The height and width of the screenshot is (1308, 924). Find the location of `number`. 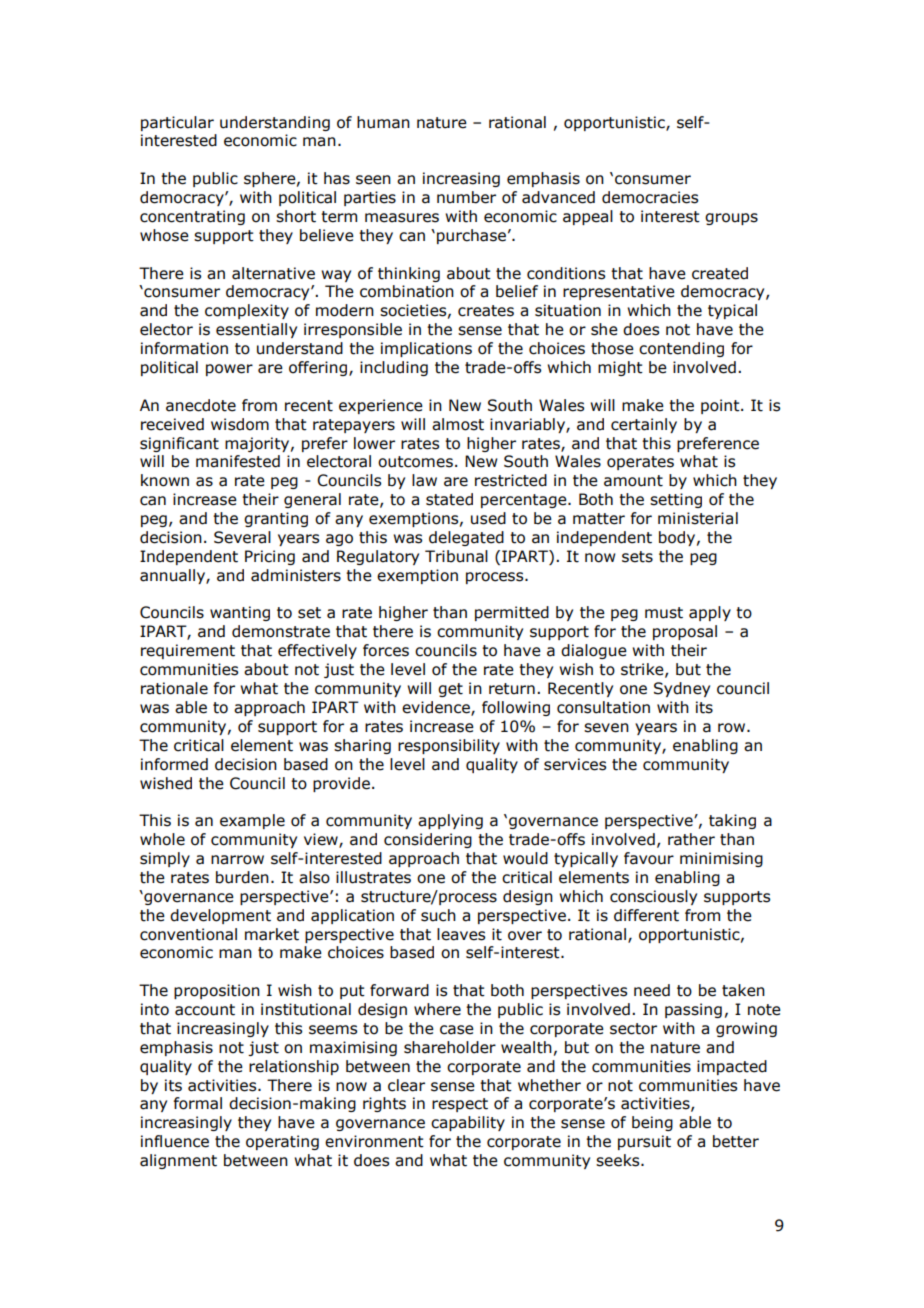

number is located at coordinates (466, 197).
